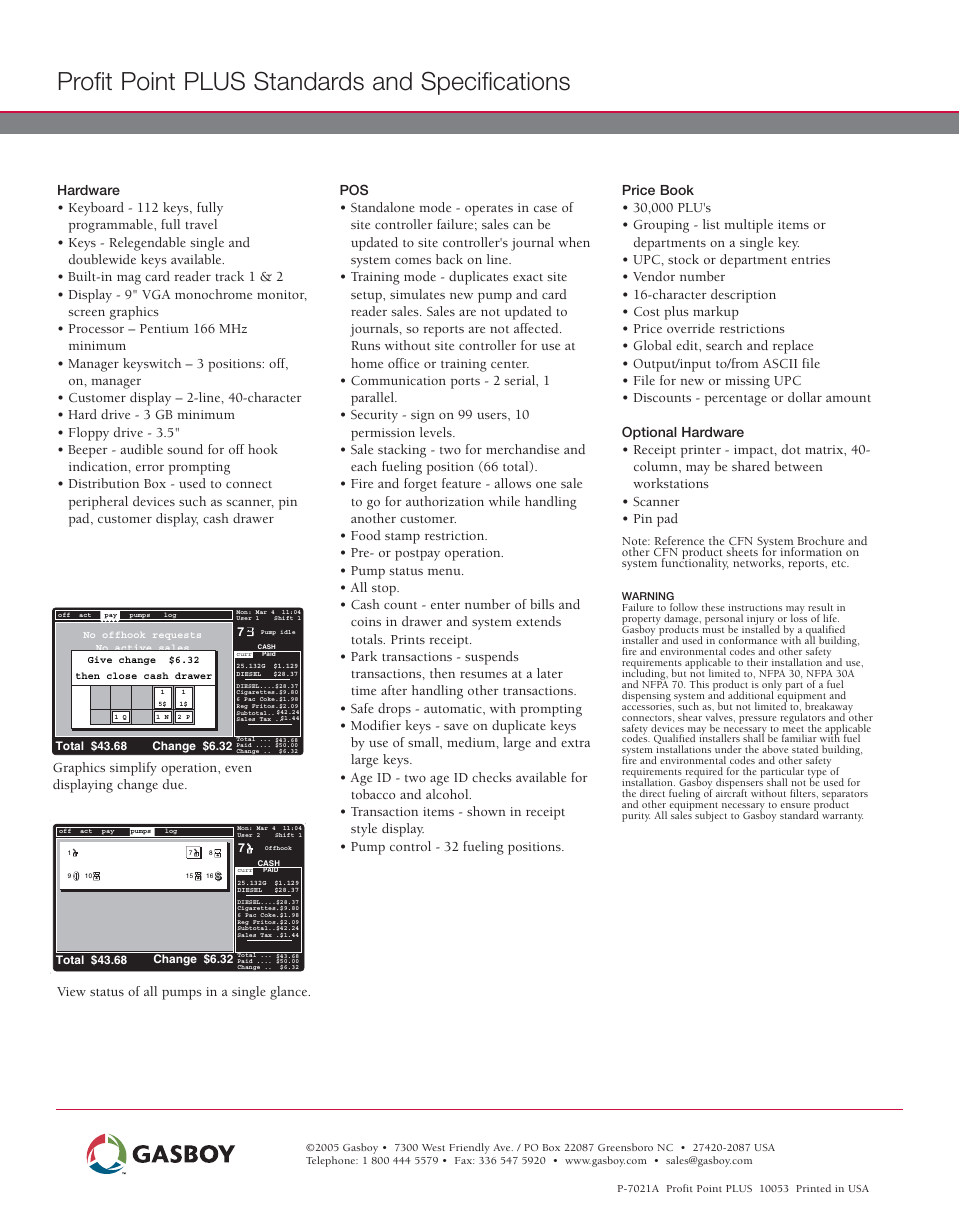 The height and width of the page is (1232, 959). Describe the element at coordinates (403, 363) in the page. I see `office` at that location.
